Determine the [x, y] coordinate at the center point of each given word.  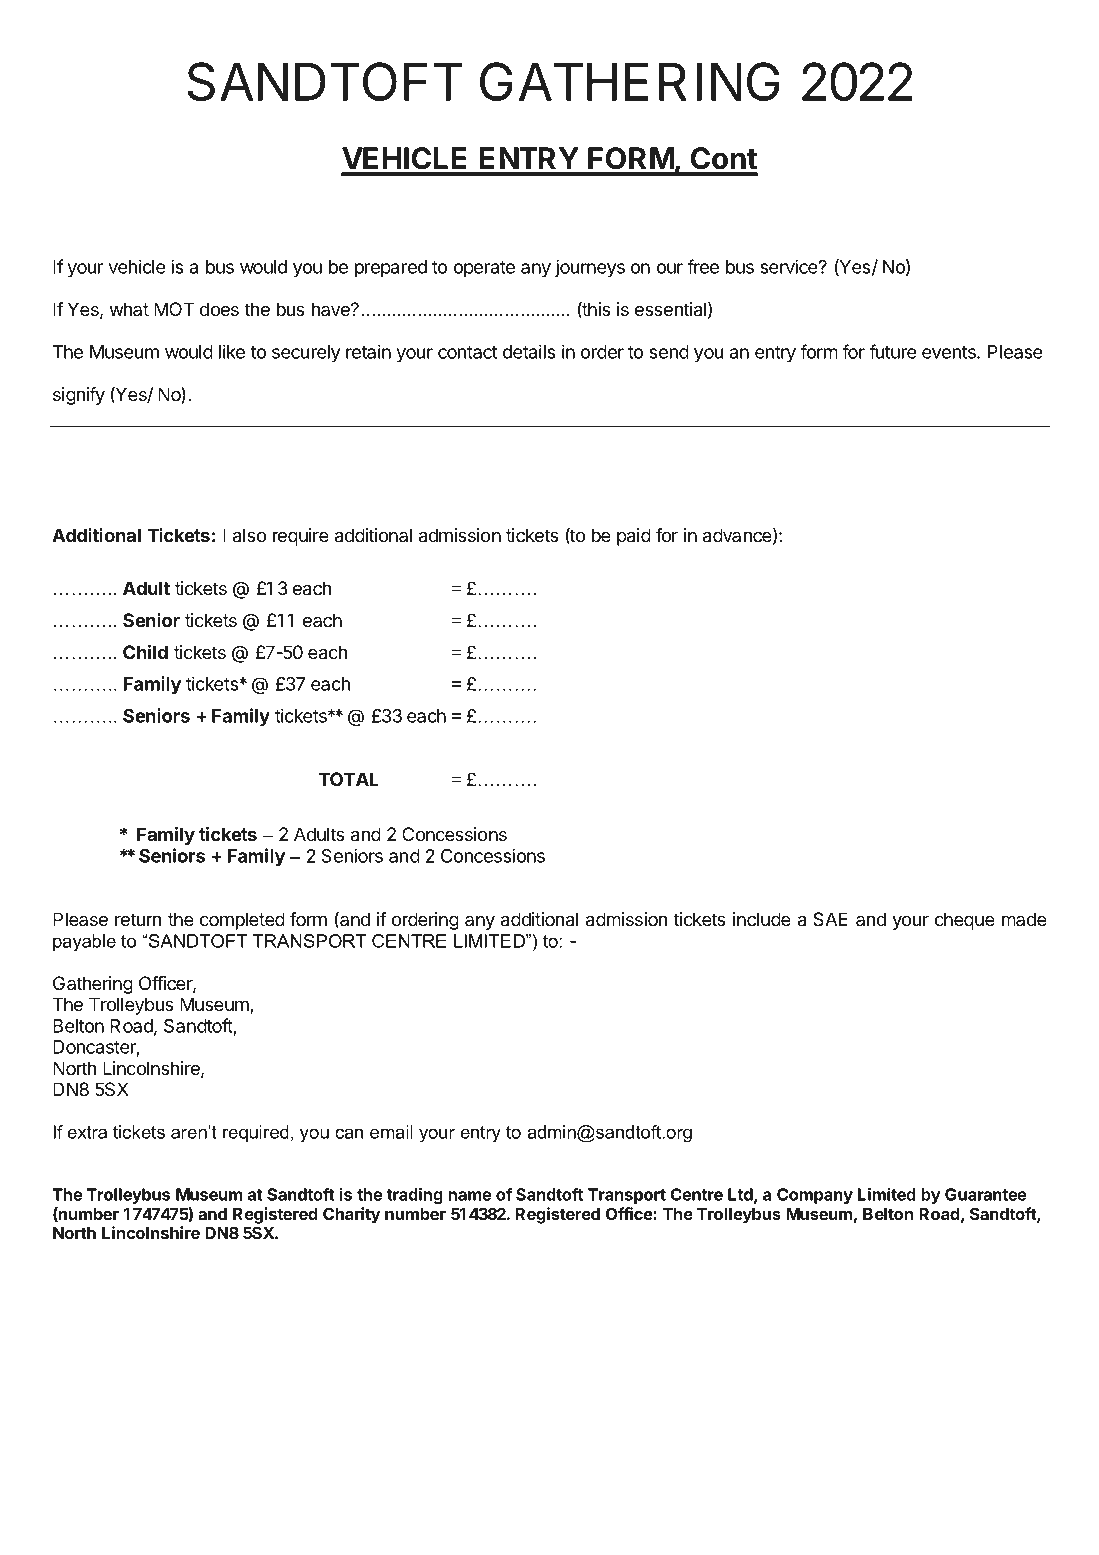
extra [87, 1132]
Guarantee [986, 1194]
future [893, 351]
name [469, 1196]
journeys [590, 268]
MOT [174, 309]
